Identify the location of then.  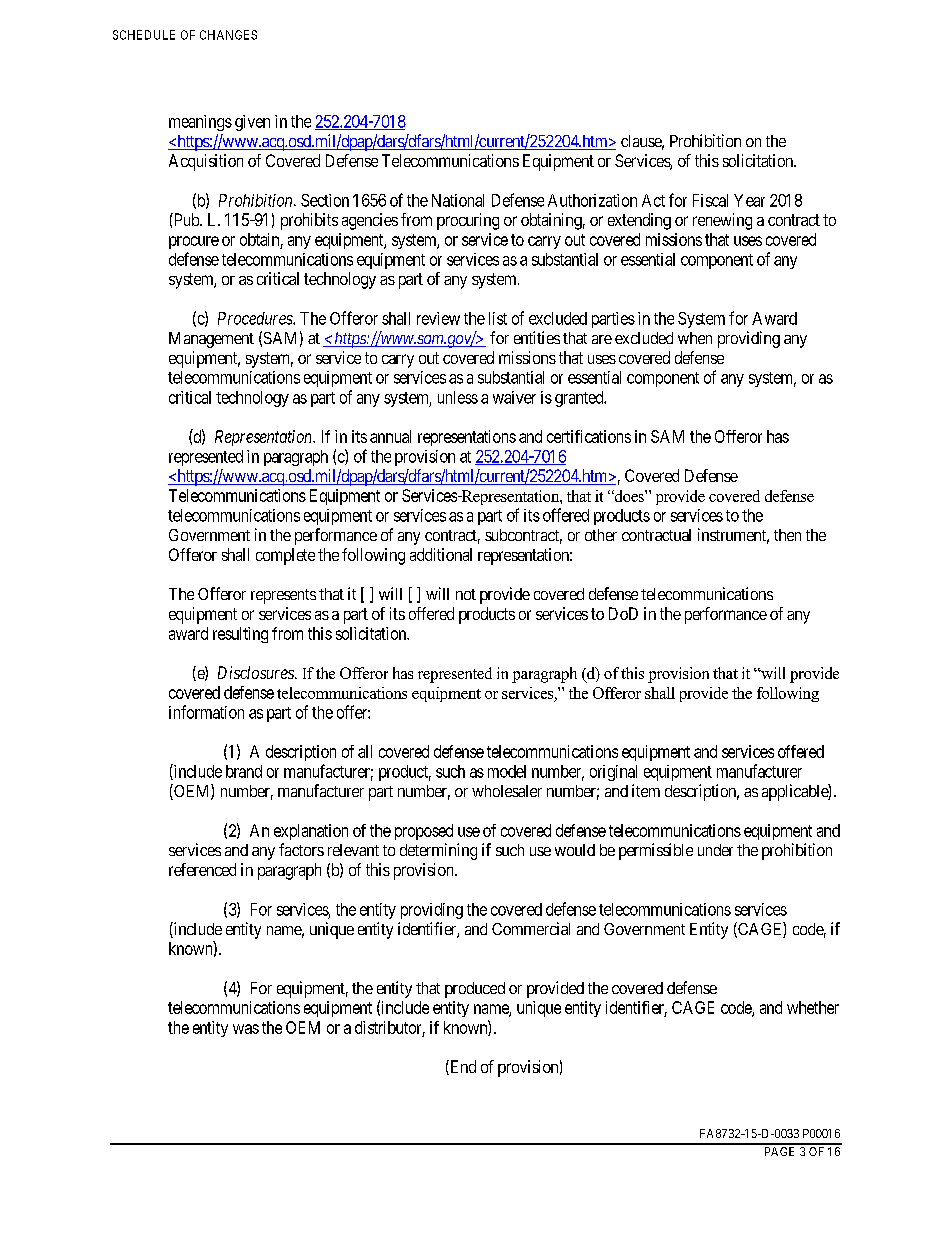
(787, 535).
